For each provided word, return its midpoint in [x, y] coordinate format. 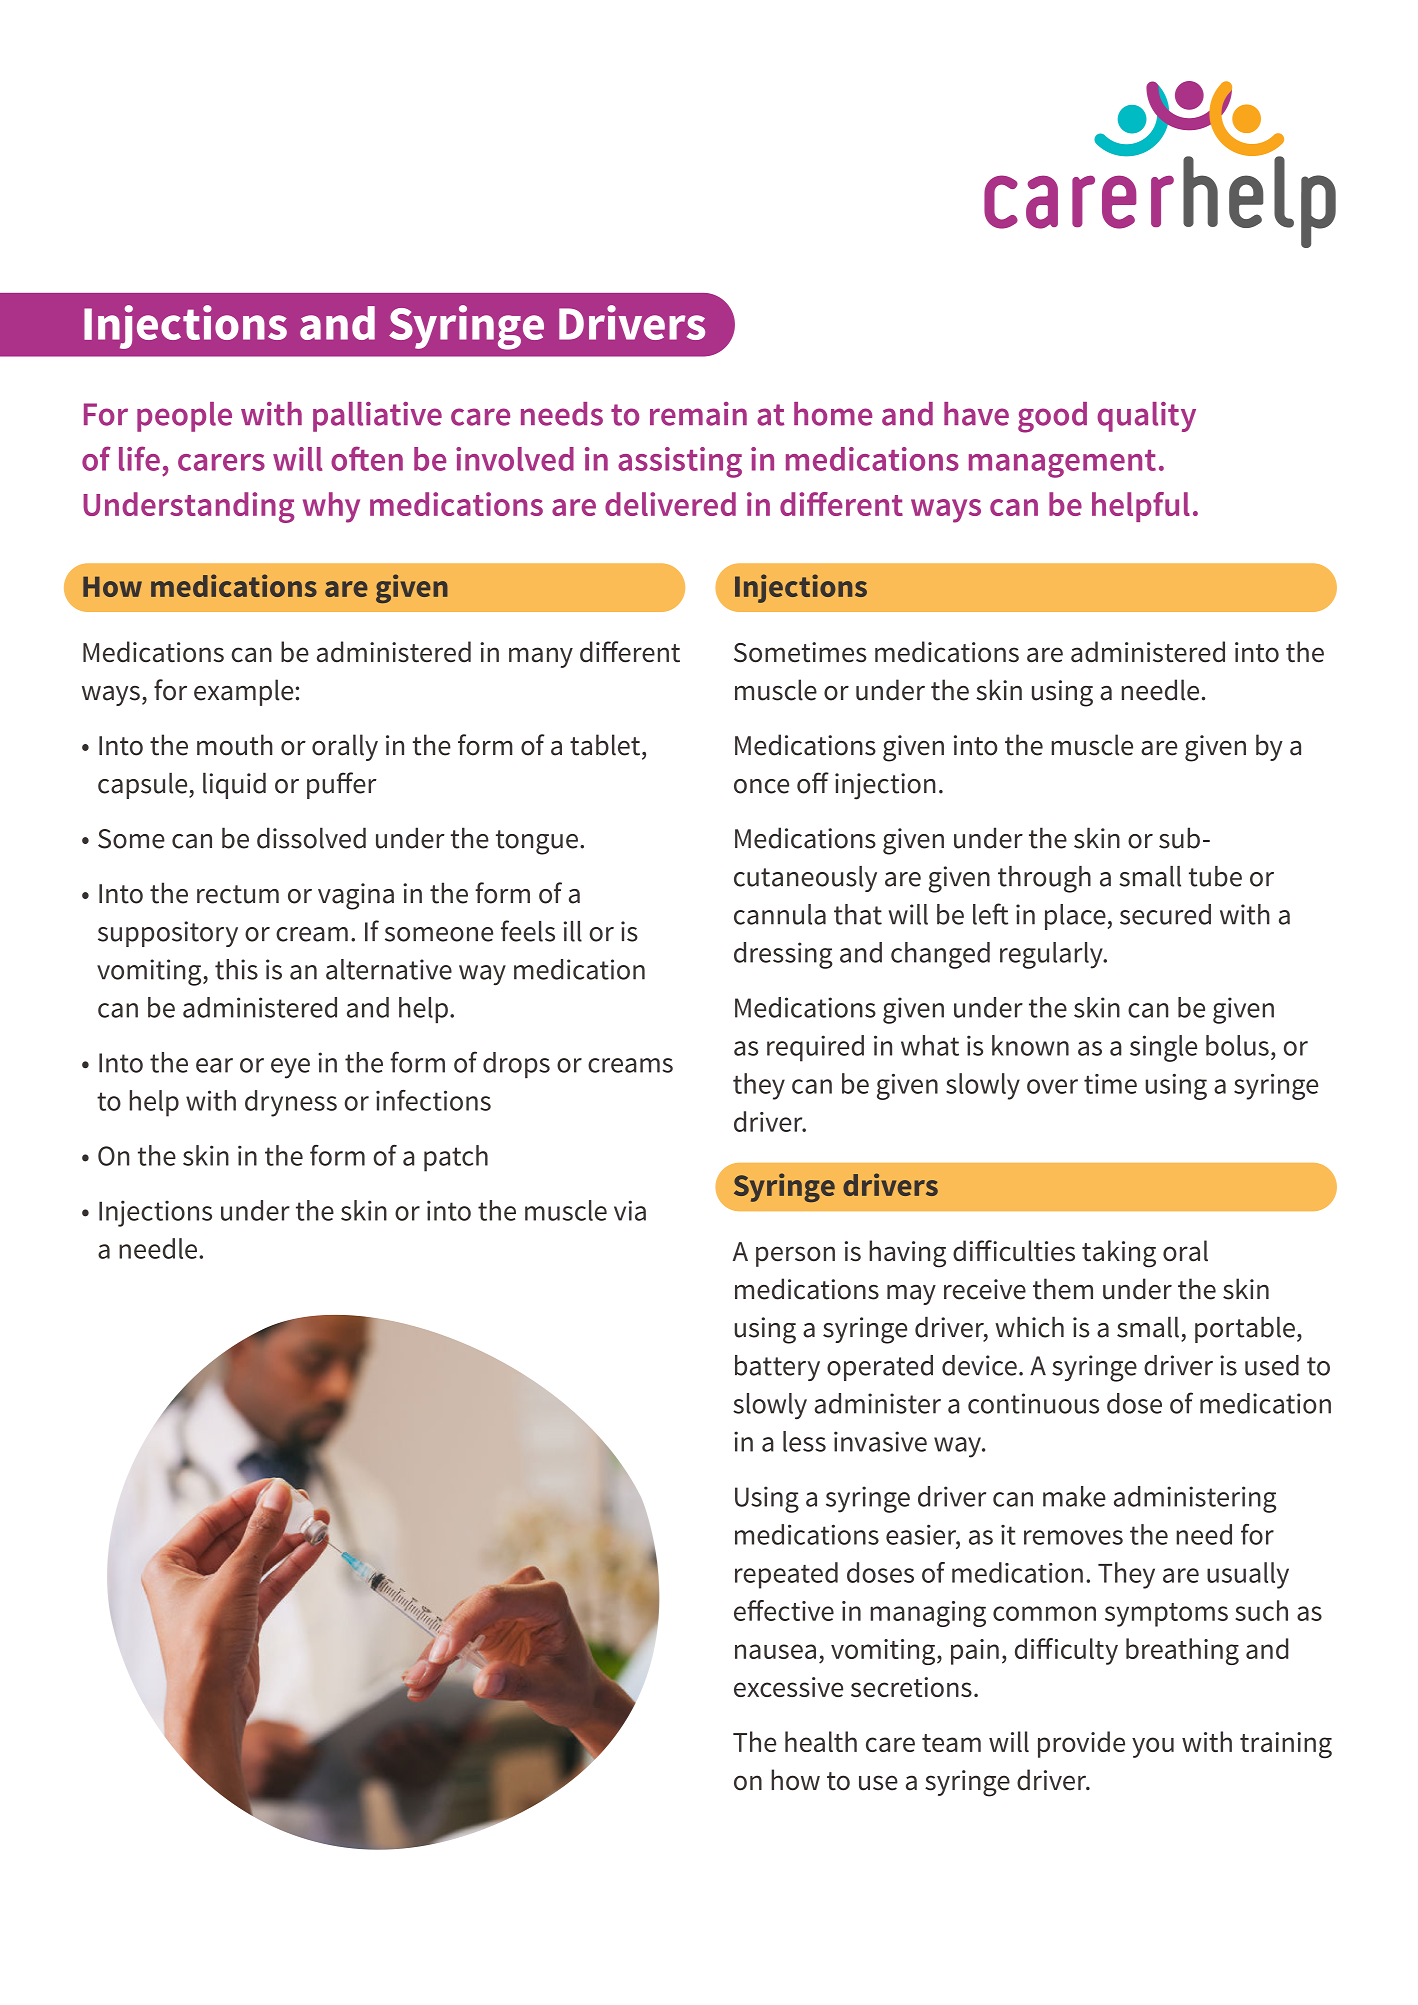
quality [1146, 417]
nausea [775, 1651]
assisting [680, 462]
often [367, 458]
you [1153, 1747]
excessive [788, 1687]
